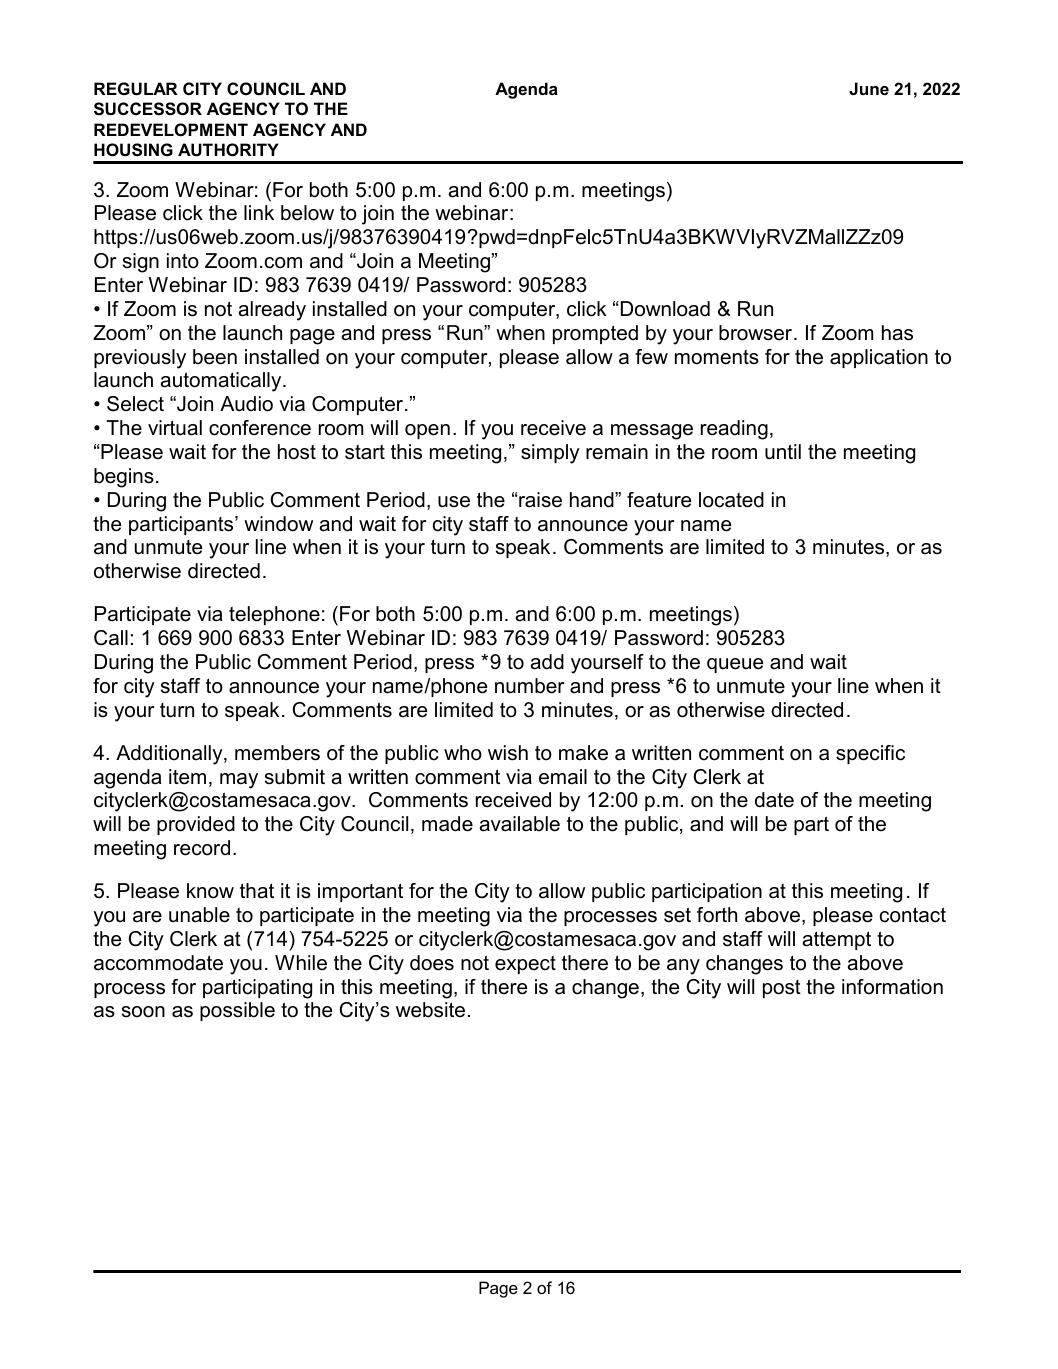 The width and height of the page is (1058, 1369). I want to click on simply, so click(550, 454).
